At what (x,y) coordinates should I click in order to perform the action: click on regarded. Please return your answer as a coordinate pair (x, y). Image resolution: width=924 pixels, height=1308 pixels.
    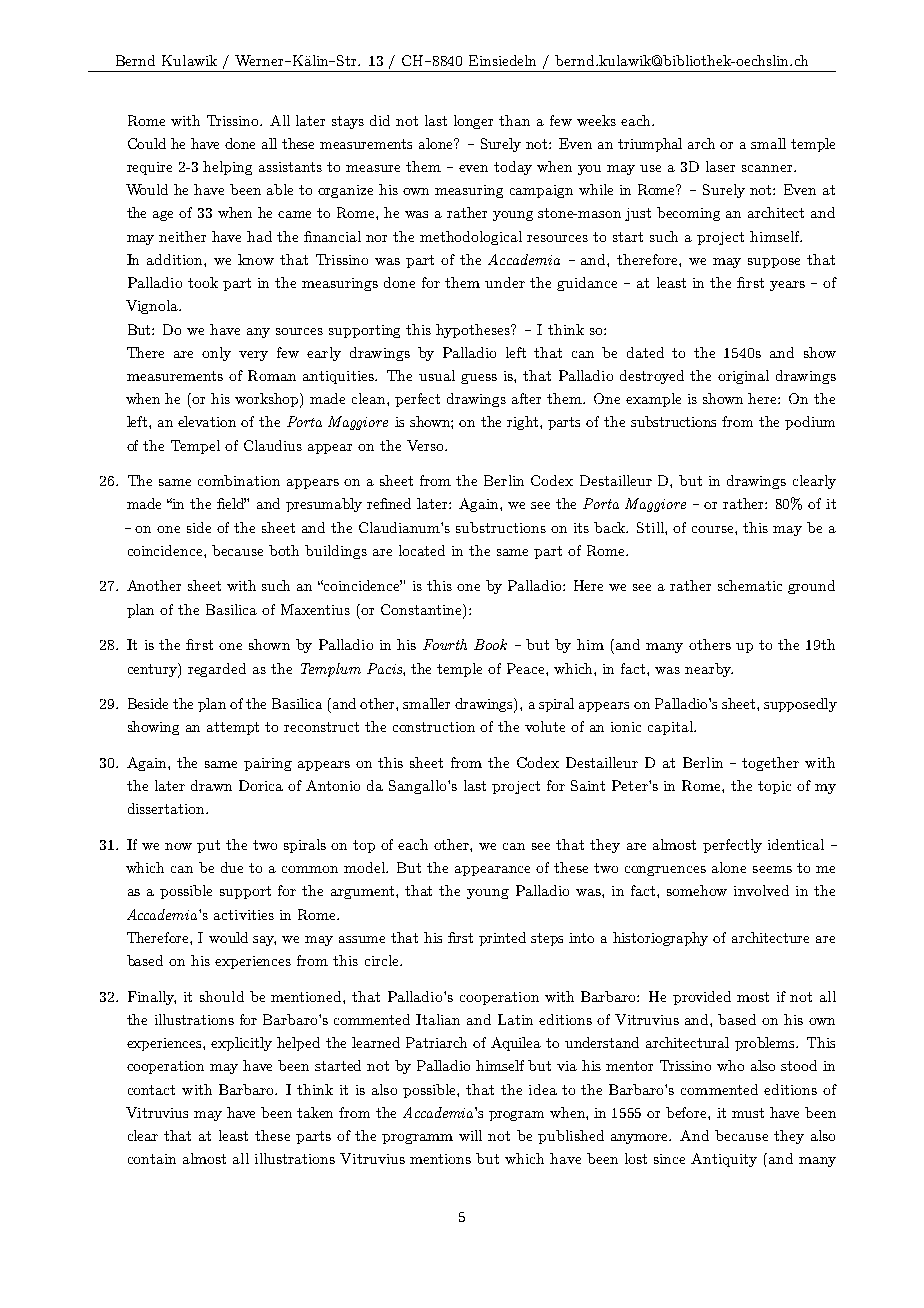
    Looking at the image, I should click on (217, 670).
